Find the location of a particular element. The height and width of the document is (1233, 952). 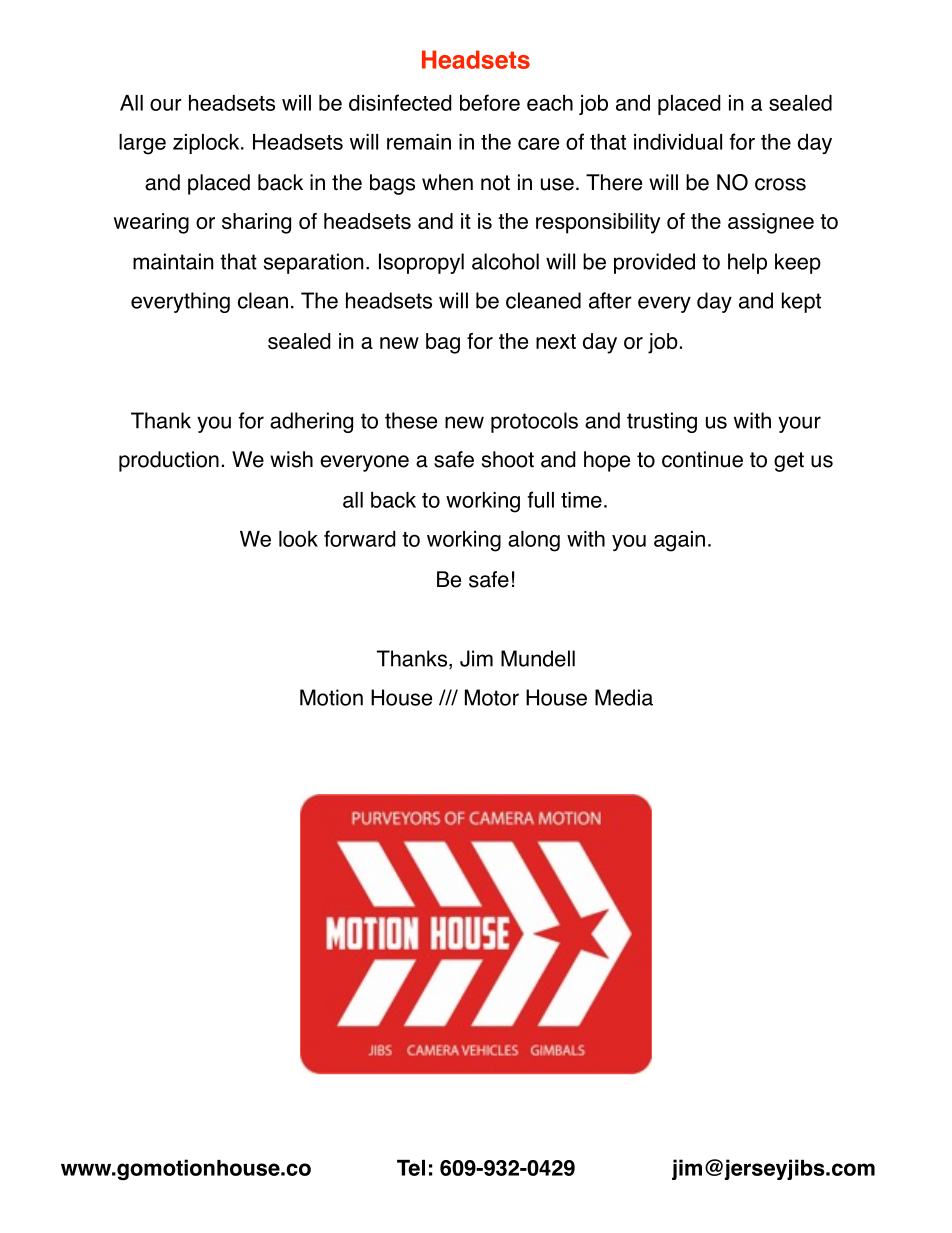

continue is located at coordinates (702, 459).
